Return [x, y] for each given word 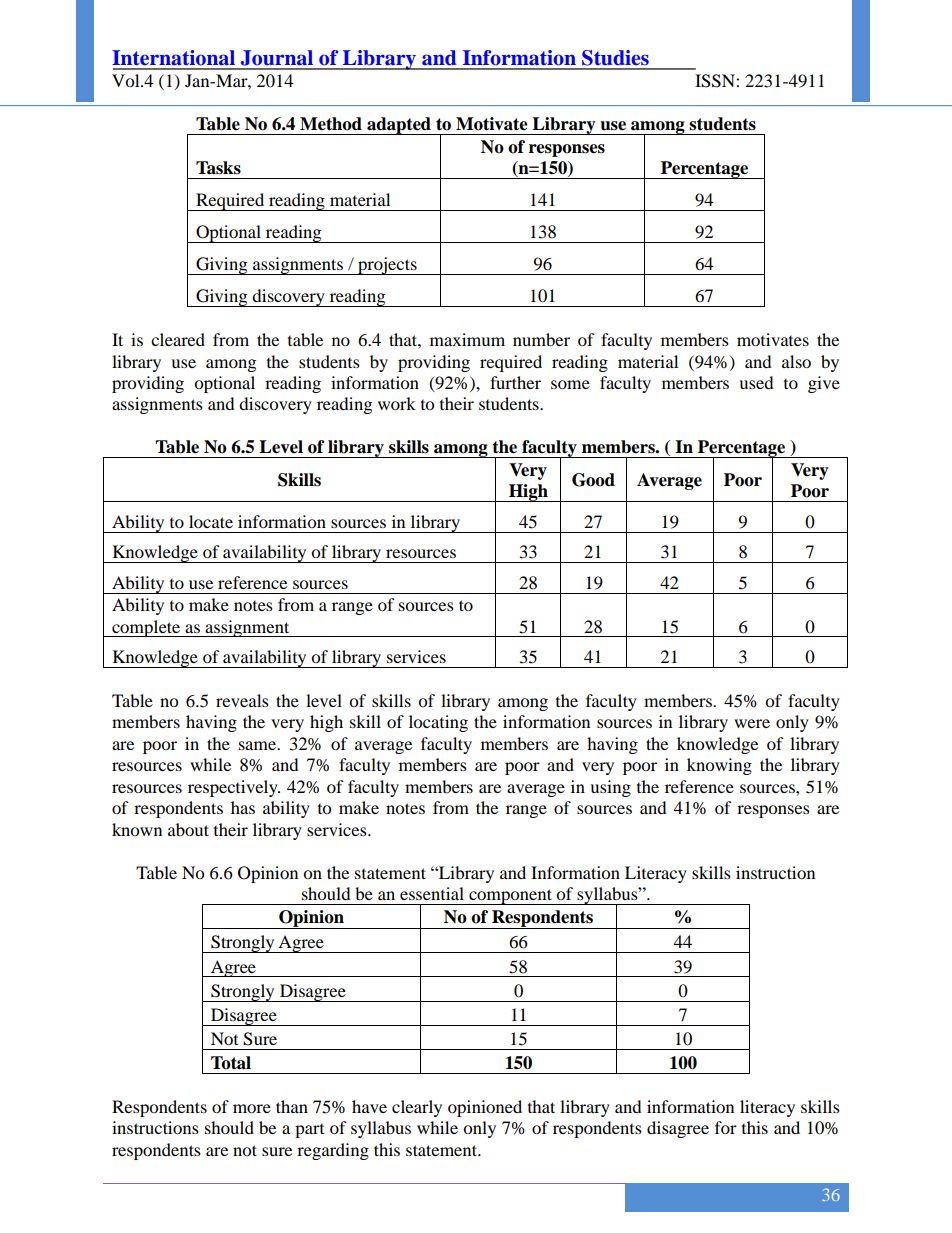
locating [438, 723]
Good [593, 480]
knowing [719, 766]
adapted [399, 126]
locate [211, 521]
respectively [234, 788]
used [756, 382]
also [796, 361]
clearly [417, 1108]
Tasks [218, 168]
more [252, 1108]
